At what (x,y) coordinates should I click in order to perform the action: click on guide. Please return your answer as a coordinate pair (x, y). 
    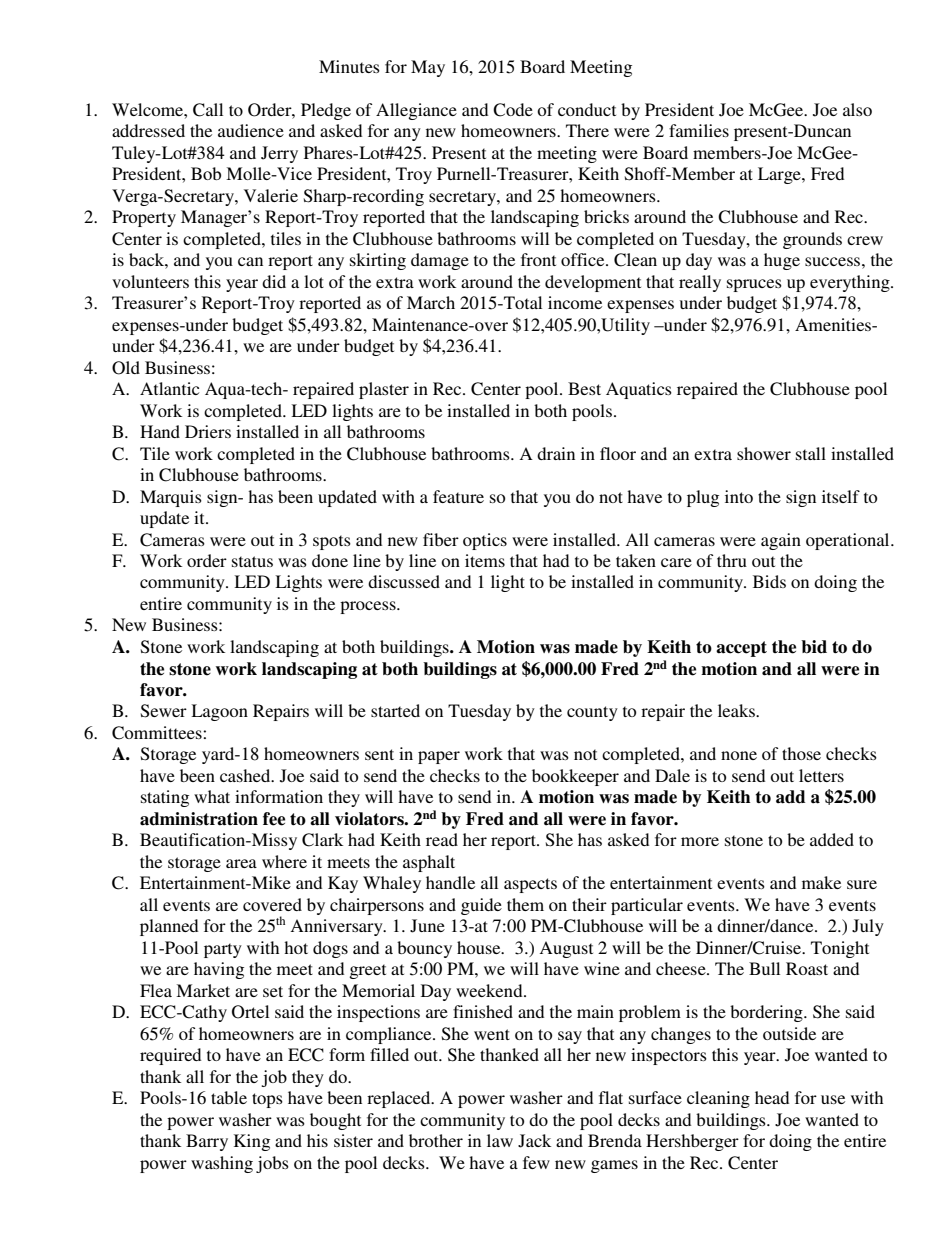
    Looking at the image, I should click on (481, 906).
